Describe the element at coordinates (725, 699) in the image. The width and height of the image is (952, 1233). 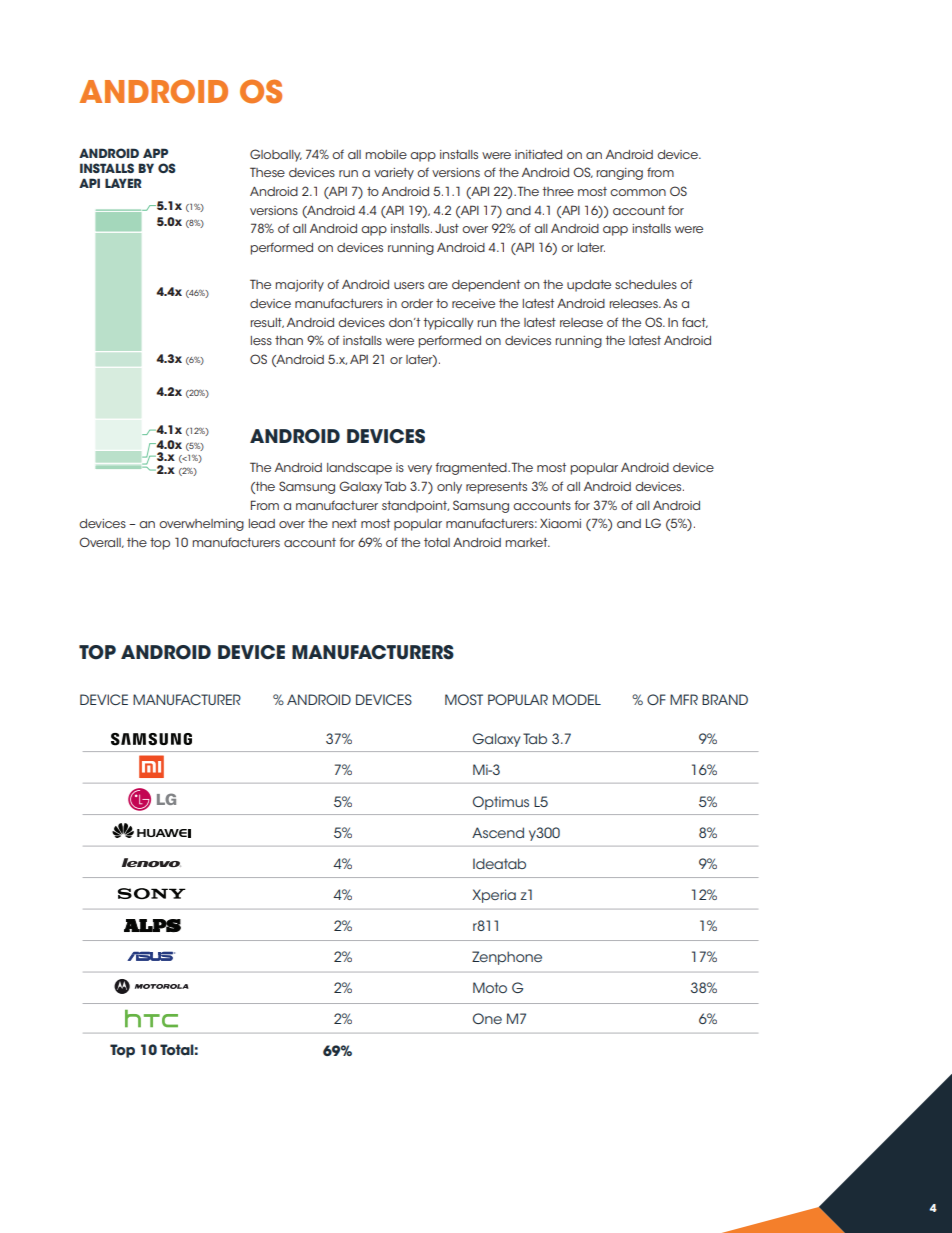
I see `BRAND` at that location.
